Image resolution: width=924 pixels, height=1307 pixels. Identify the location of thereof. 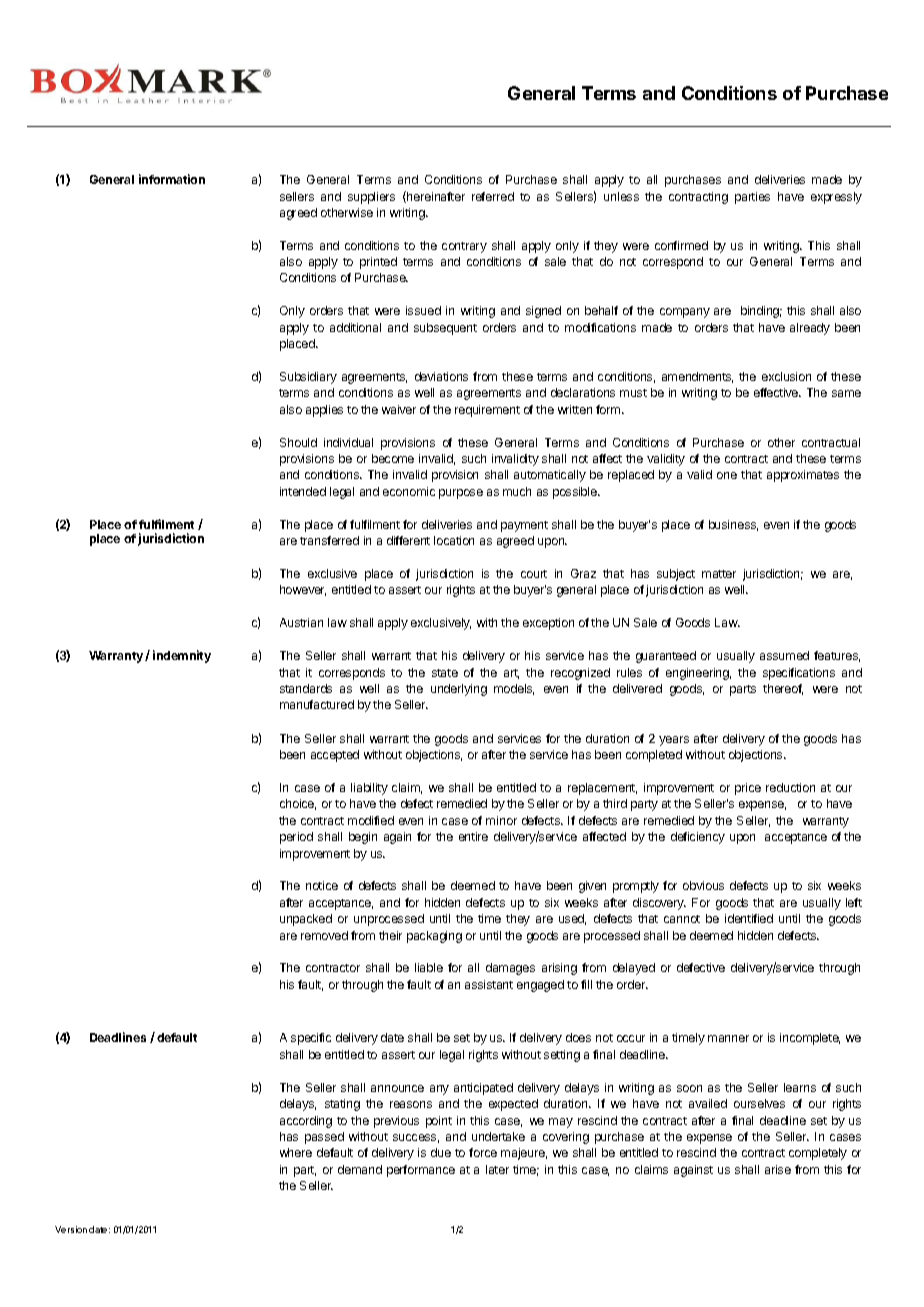
(783, 689).
